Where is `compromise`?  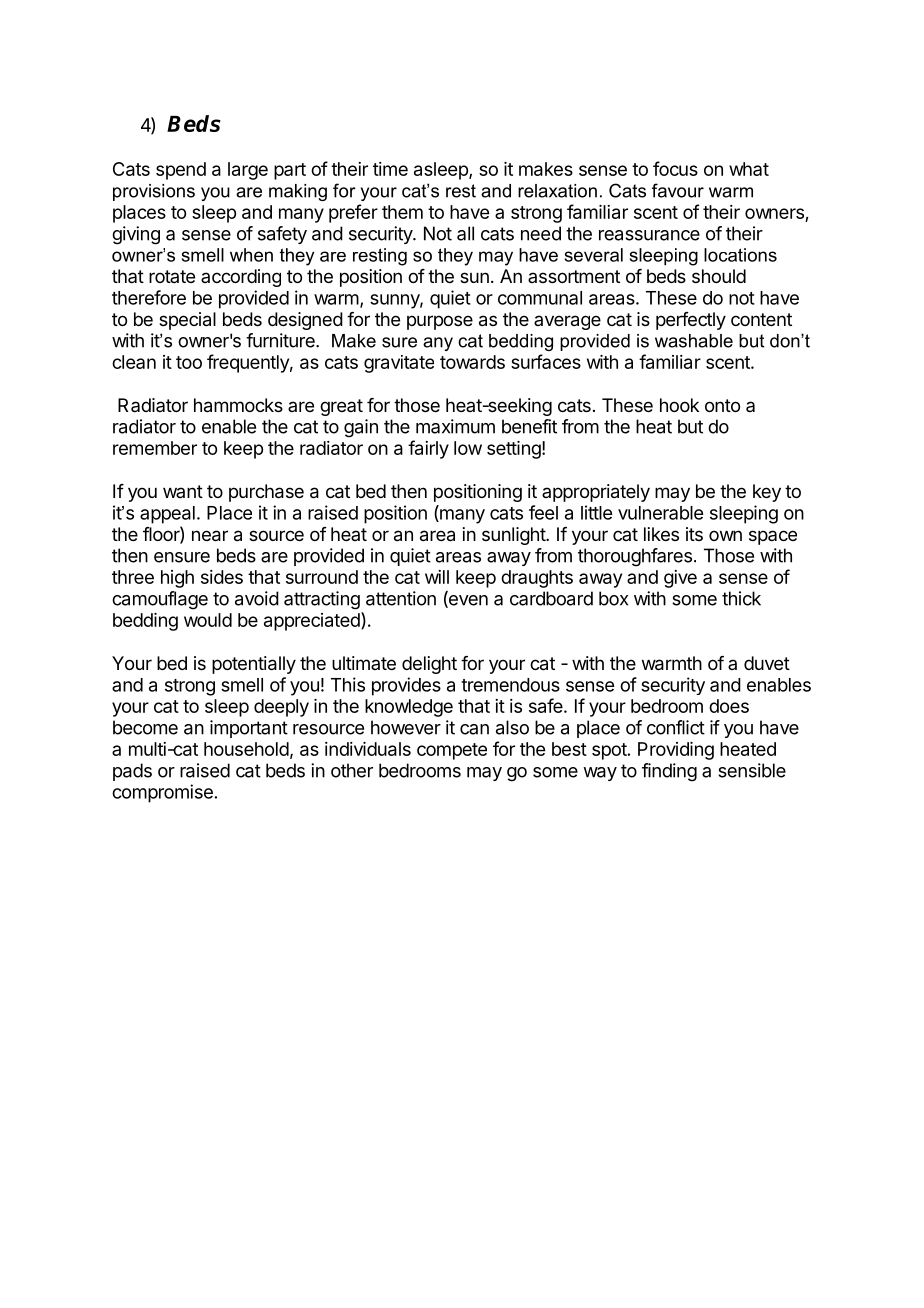 compromise is located at coordinates (162, 793).
